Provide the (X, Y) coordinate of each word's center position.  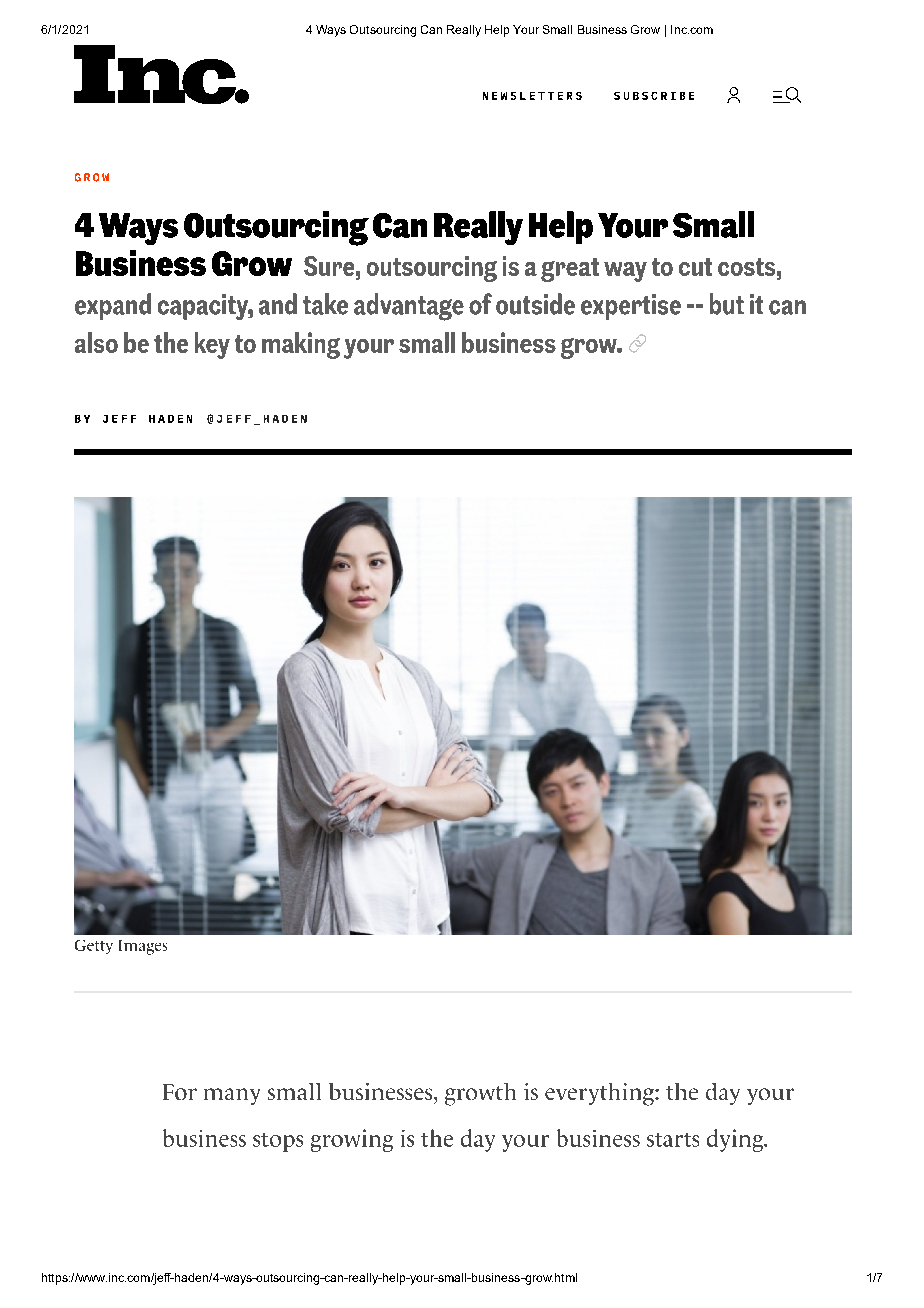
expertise (631, 307)
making (301, 345)
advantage (409, 307)
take (325, 304)
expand (113, 306)
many (232, 1096)
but (727, 304)
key (212, 345)
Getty (94, 947)
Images (143, 947)
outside (535, 304)
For (180, 1092)
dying (736, 1140)
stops (278, 1142)
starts (673, 1140)
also (96, 342)
